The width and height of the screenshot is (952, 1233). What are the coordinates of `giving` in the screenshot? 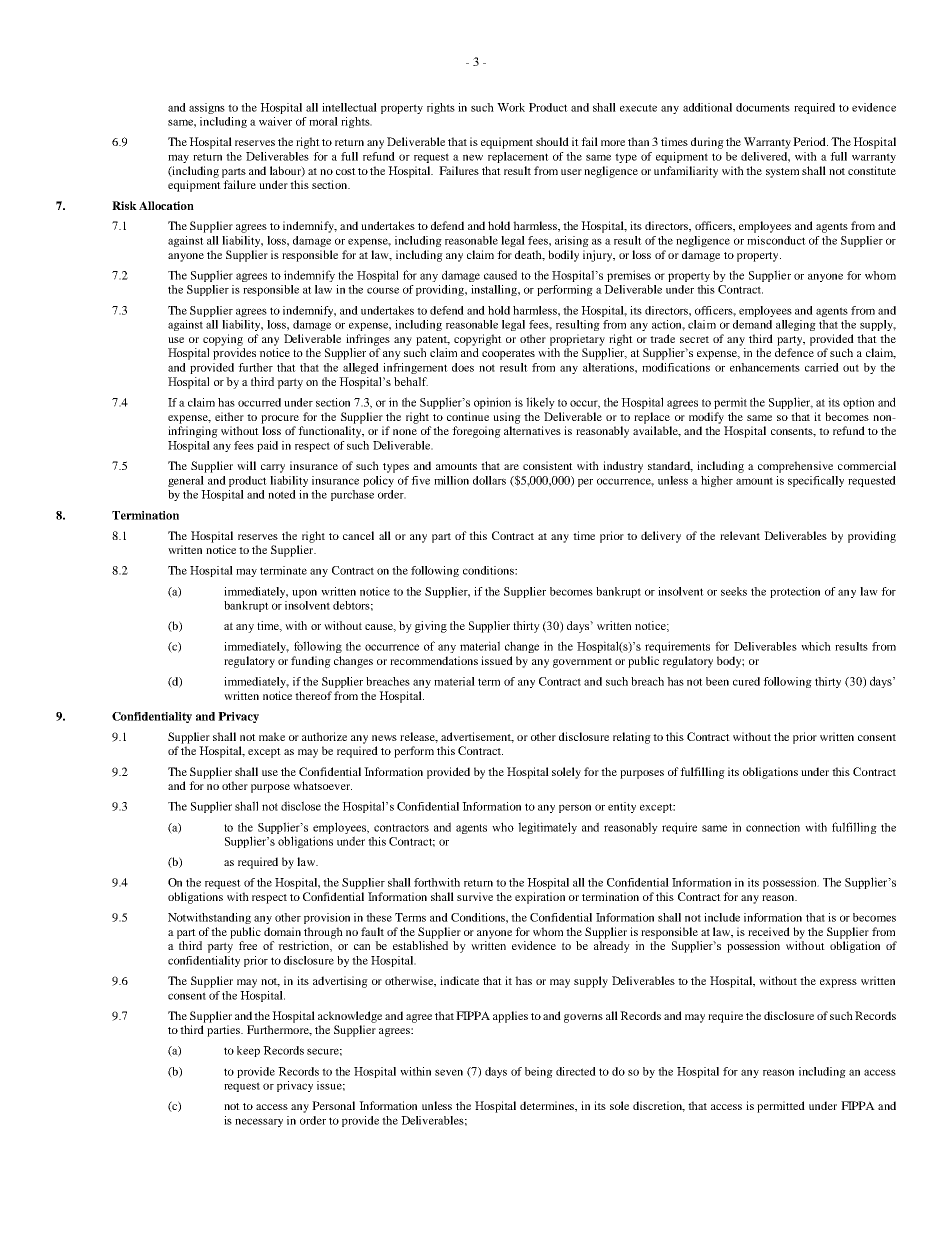 It's located at (431, 627).
